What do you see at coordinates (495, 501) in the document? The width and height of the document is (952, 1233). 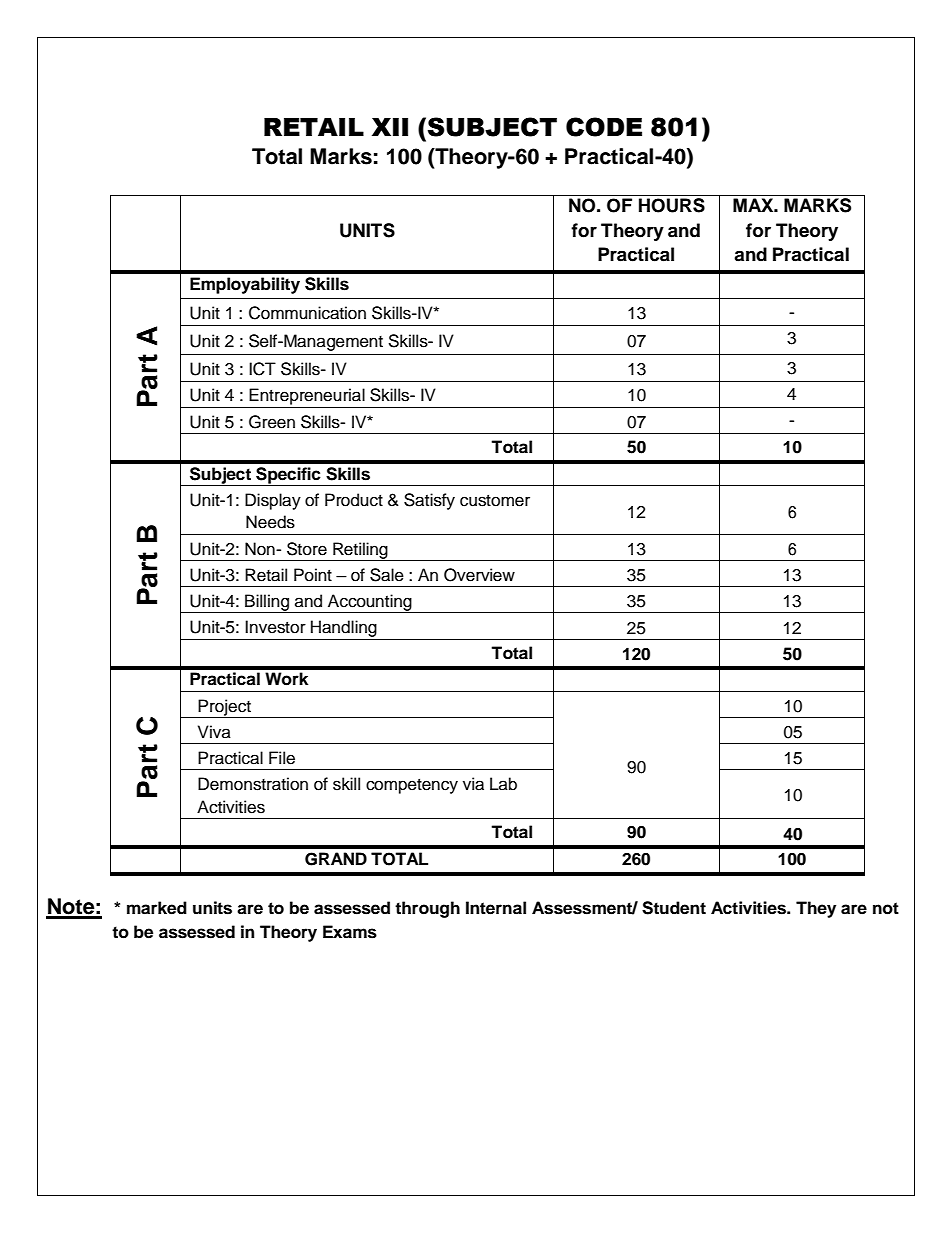 I see `customer` at bounding box center [495, 501].
